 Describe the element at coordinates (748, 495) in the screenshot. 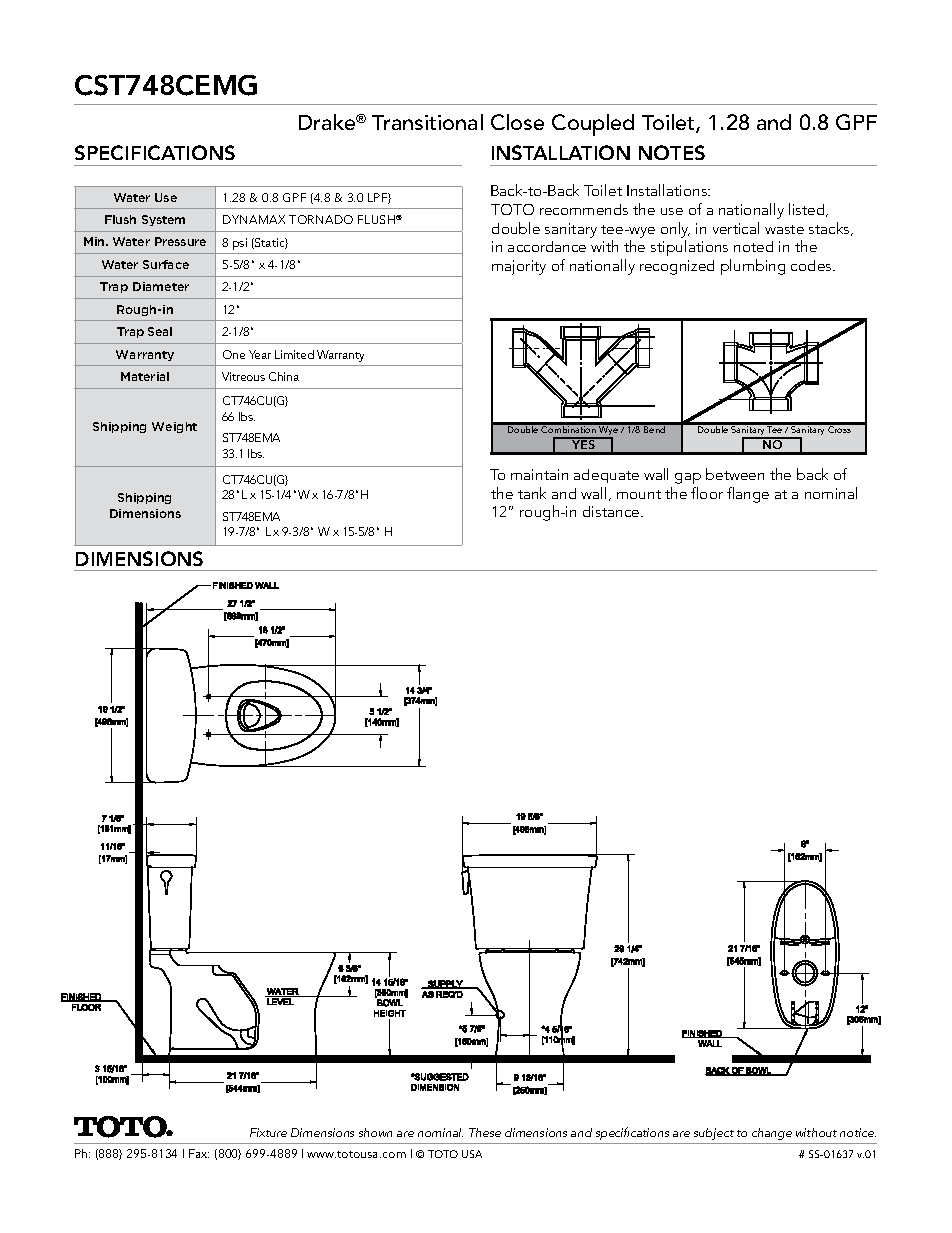

I see `flange` at that location.
